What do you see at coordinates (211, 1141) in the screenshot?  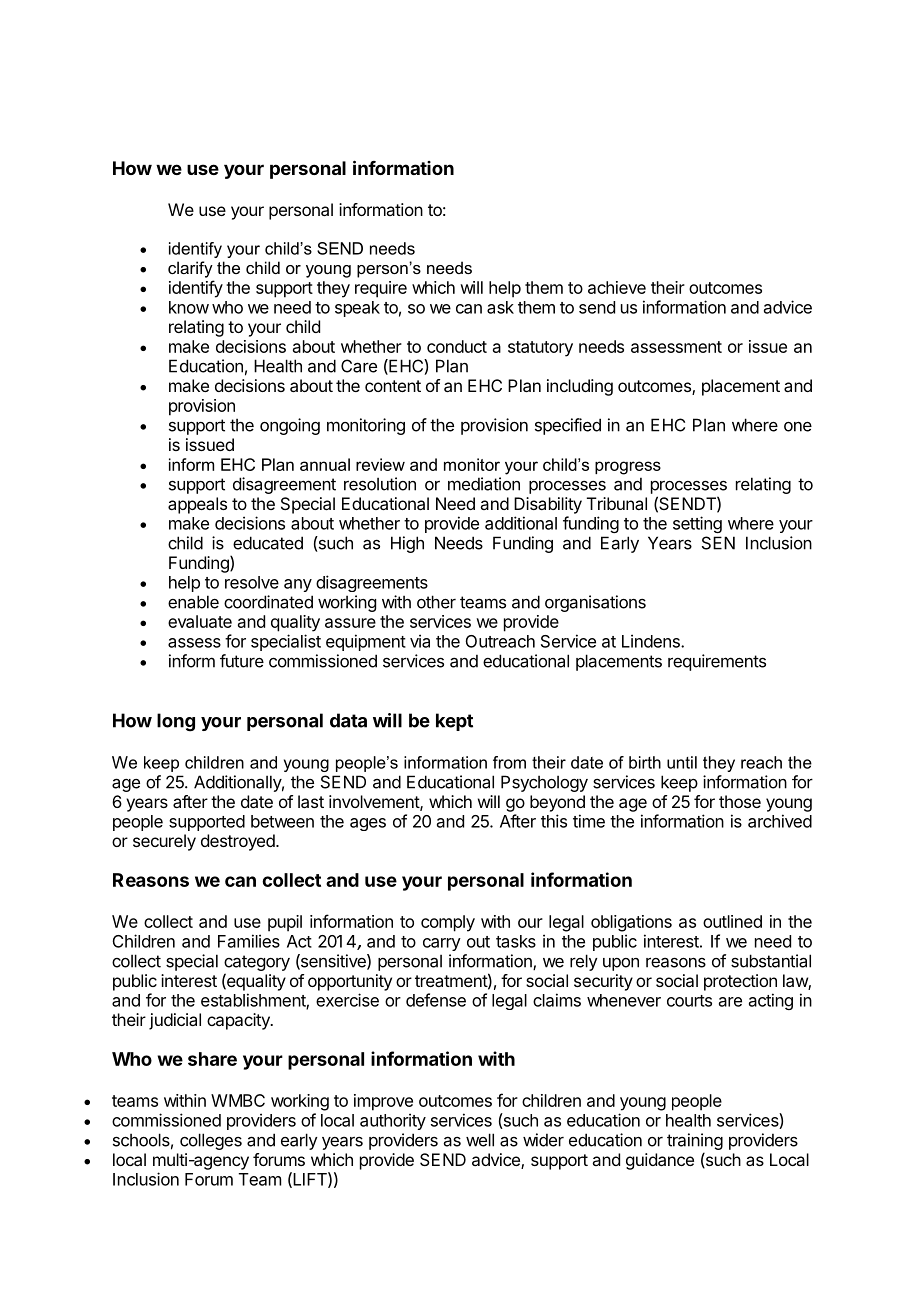 I see `colleges` at bounding box center [211, 1141].
